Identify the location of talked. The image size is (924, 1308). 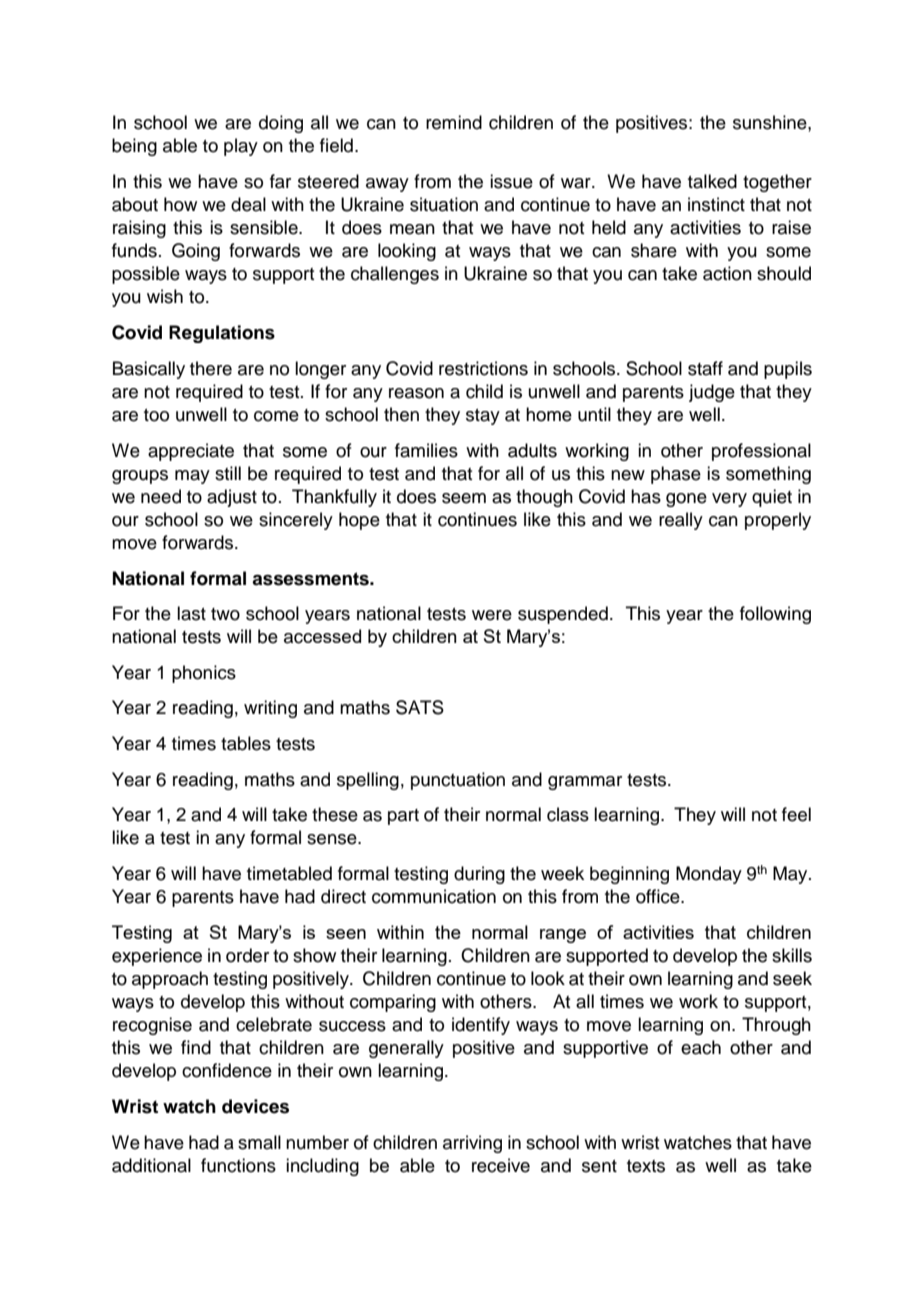
(712, 181).
